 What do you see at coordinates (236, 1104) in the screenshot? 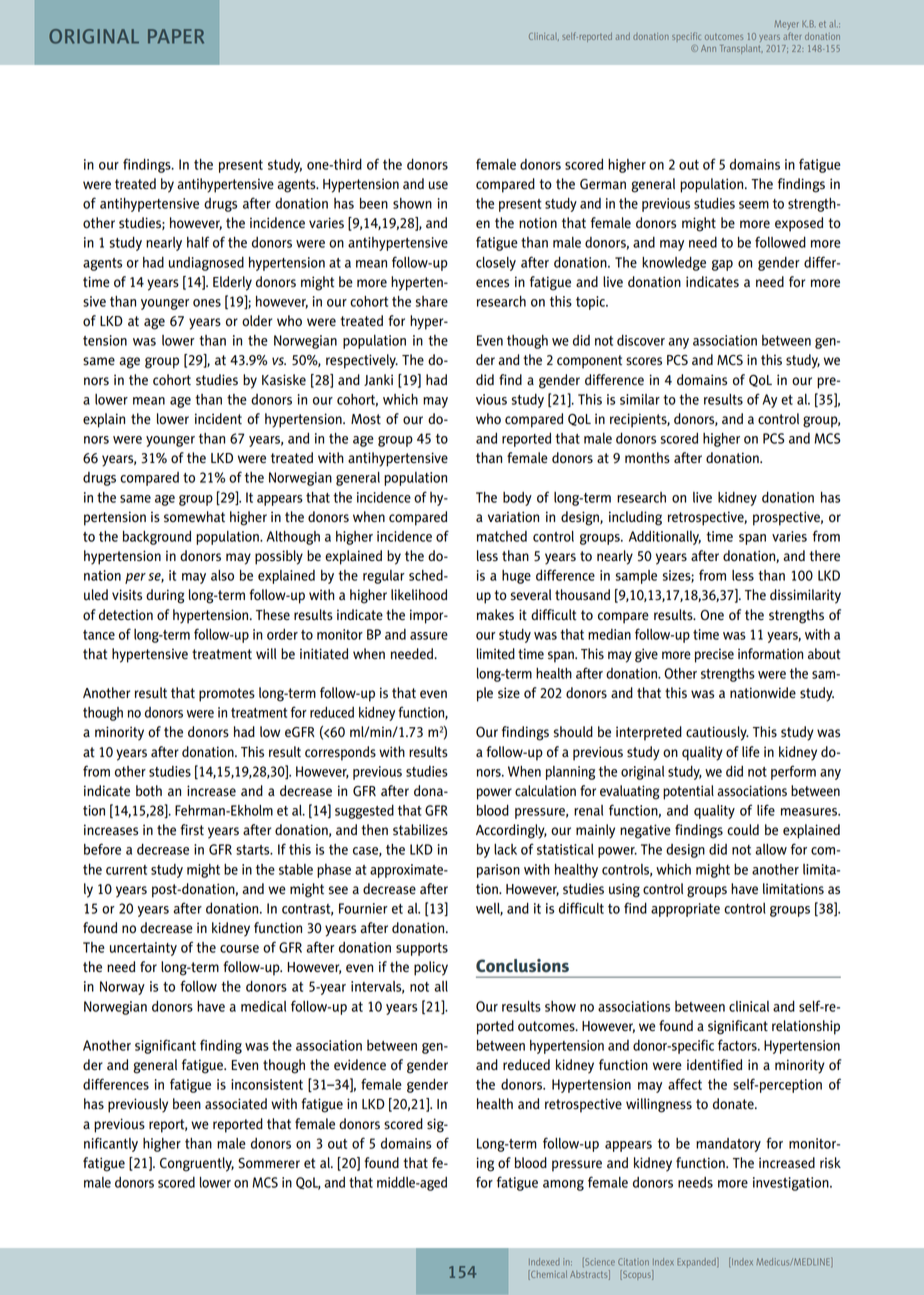
I see `associated` at bounding box center [236, 1104].
